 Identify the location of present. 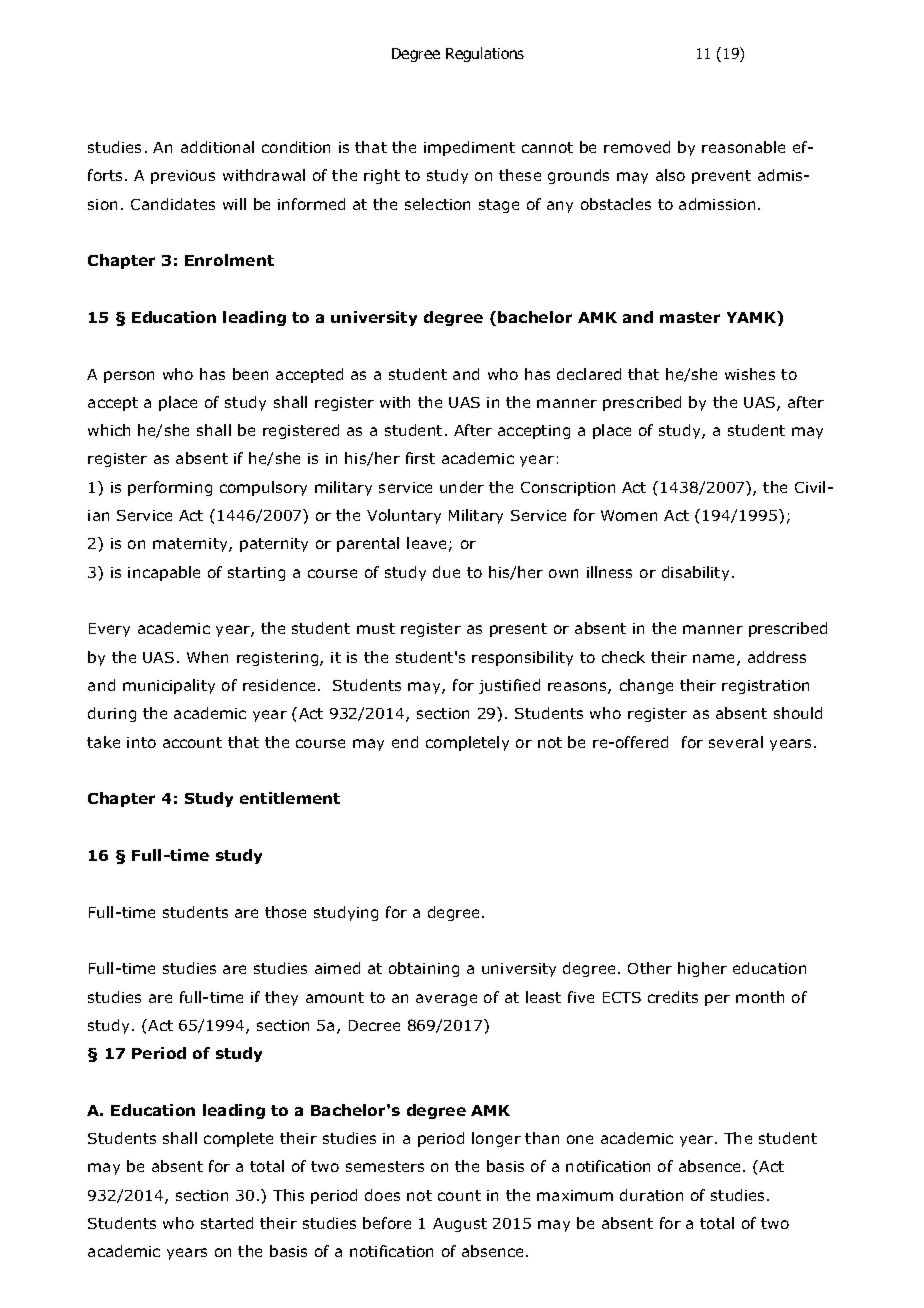
(518, 630).
